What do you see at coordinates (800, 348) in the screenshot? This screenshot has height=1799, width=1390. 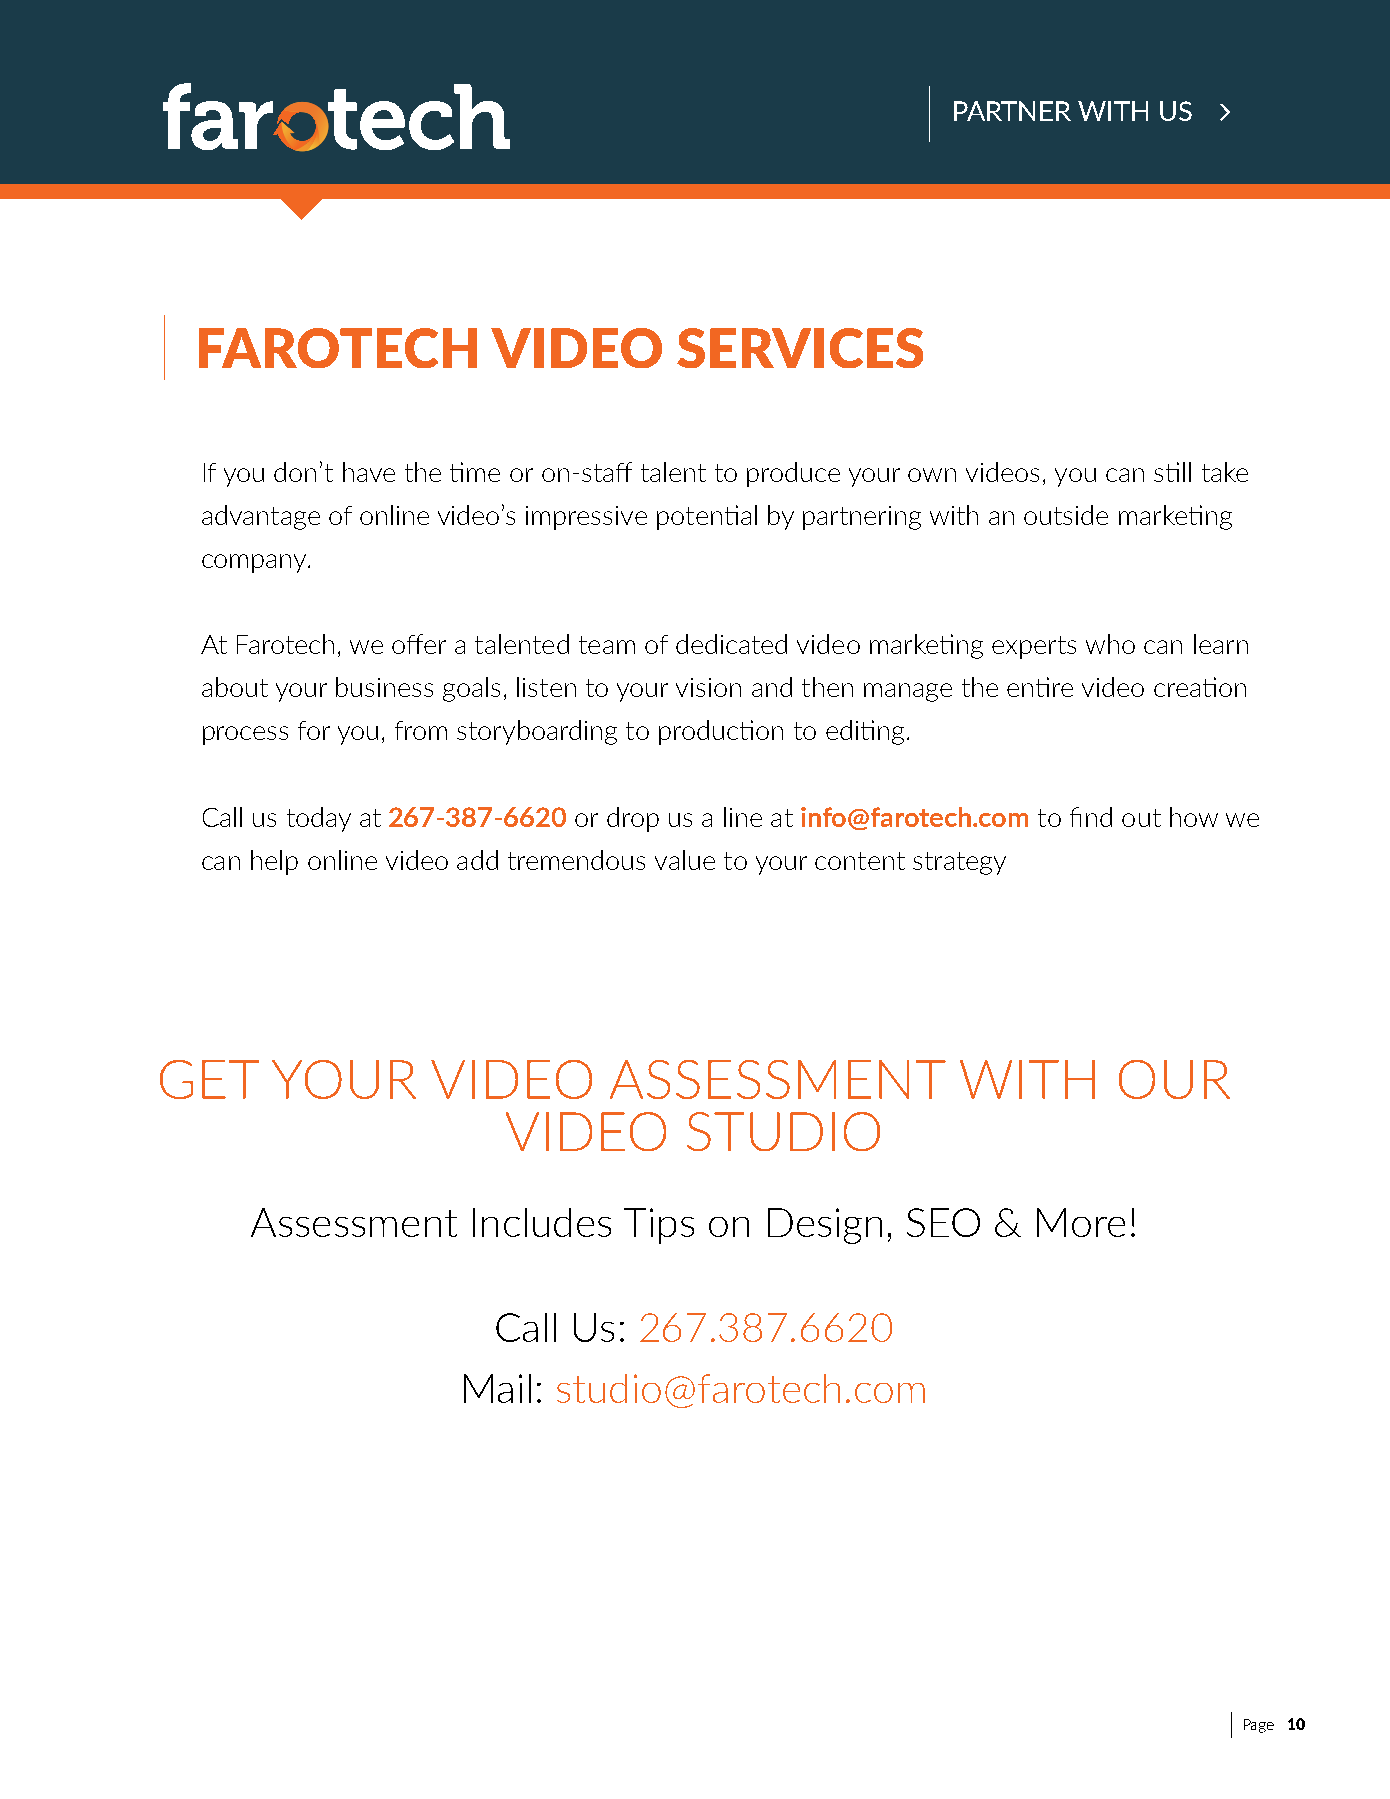 I see `SERVICES` at bounding box center [800, 348].
